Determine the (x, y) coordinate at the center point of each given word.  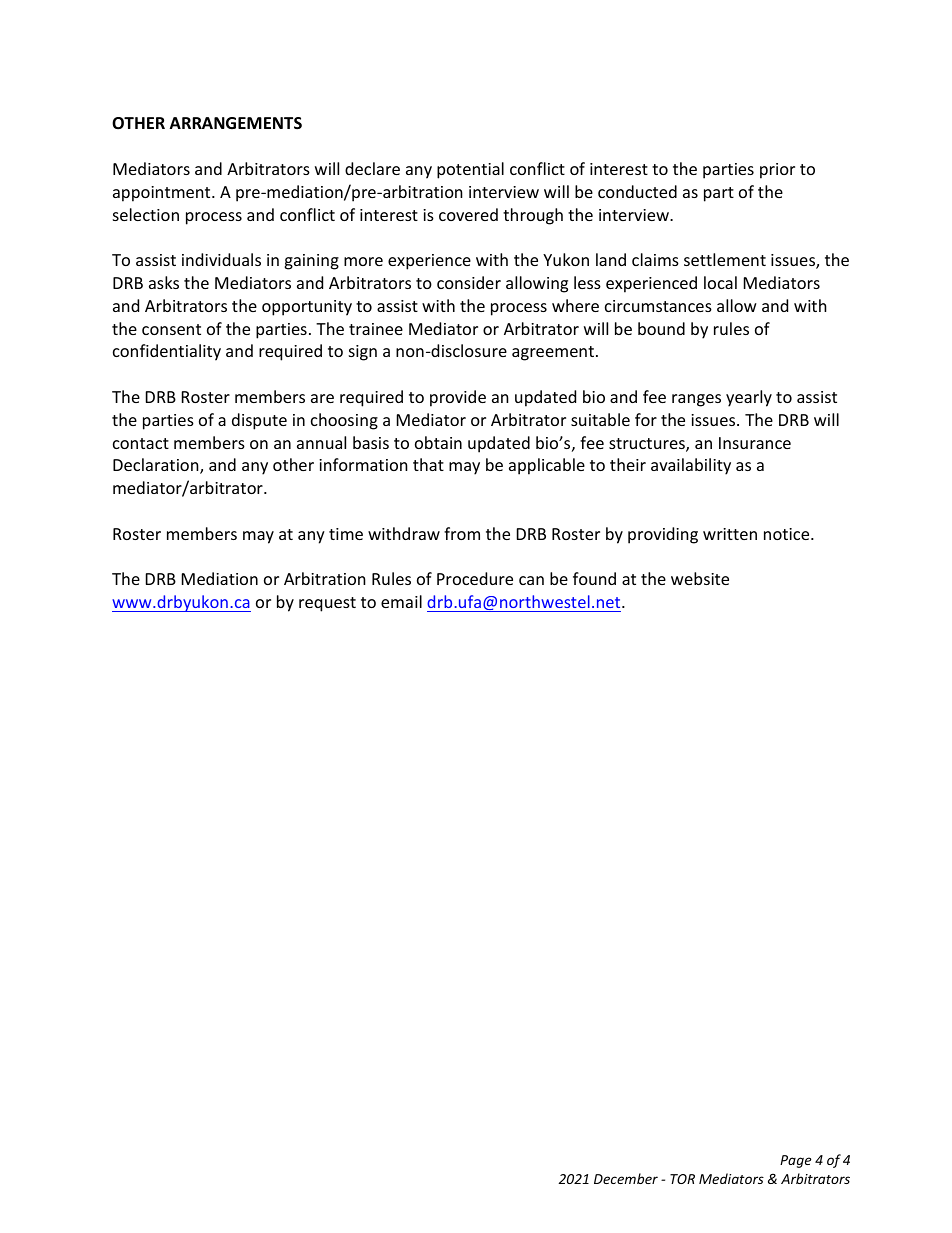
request (327, 604)
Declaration (157, 466)
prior (777, 171)
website (700, 578)
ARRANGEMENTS (236, 123)
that (428, 464)
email (401, 601)
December (626, 1178)
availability (691, 466)
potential (470, 170)
